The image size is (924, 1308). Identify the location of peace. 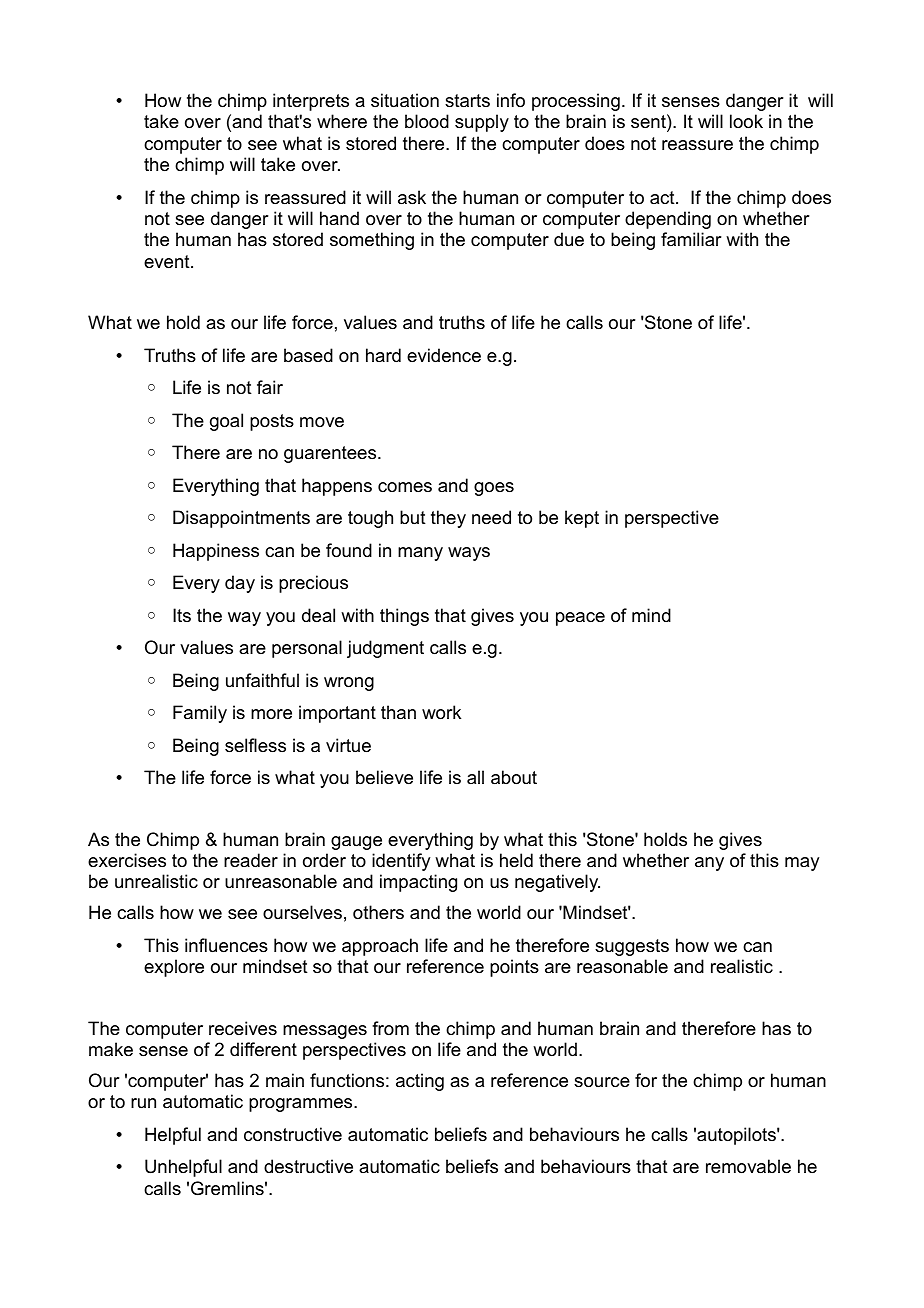
(580, 619).
